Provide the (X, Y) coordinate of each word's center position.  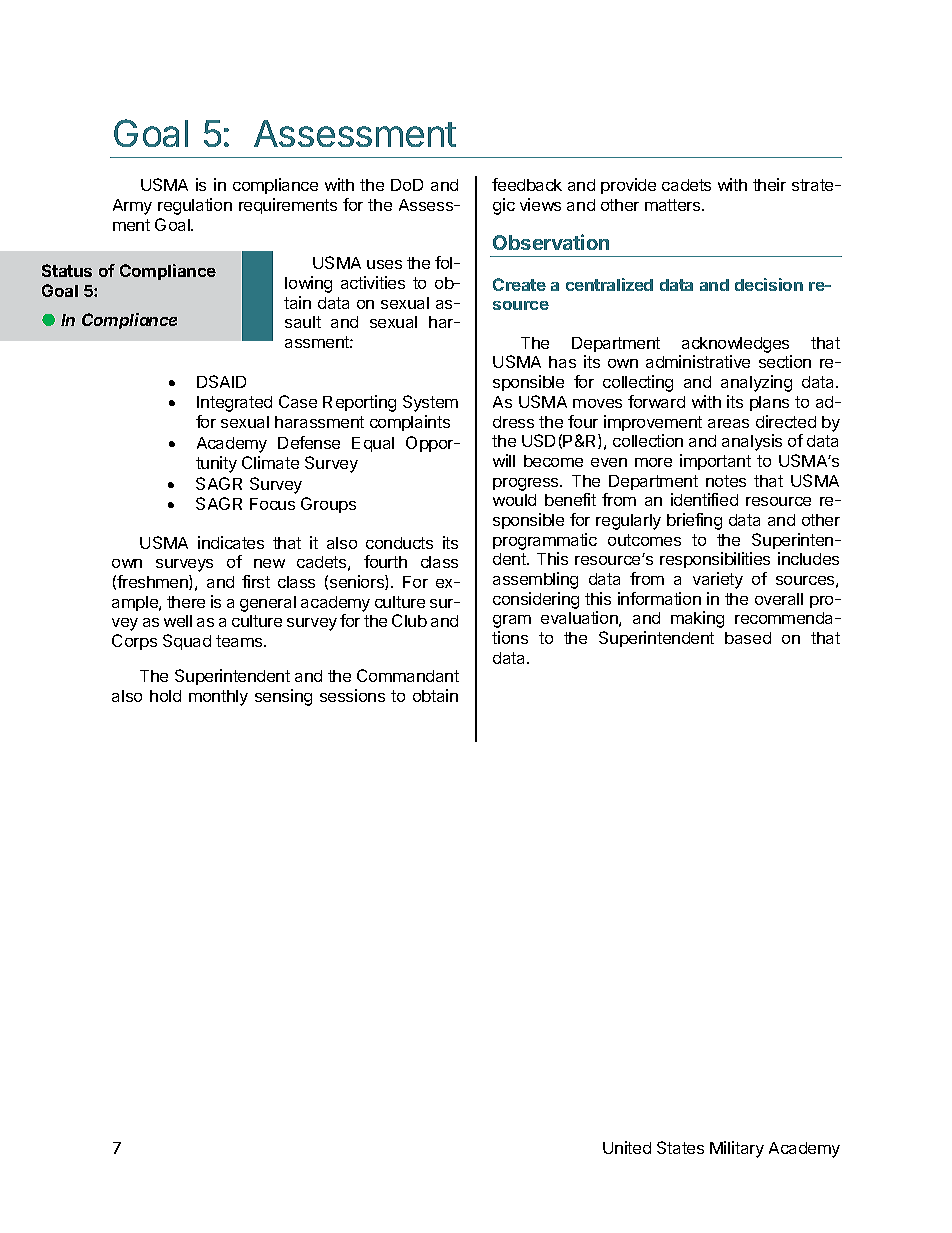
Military (737, 1149)
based (748, 638)
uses (384, 264)
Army (132, 207)
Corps (134, 642)
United (627, 1147)
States (680, 1147)
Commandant (408, 675)
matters (674, 205)
